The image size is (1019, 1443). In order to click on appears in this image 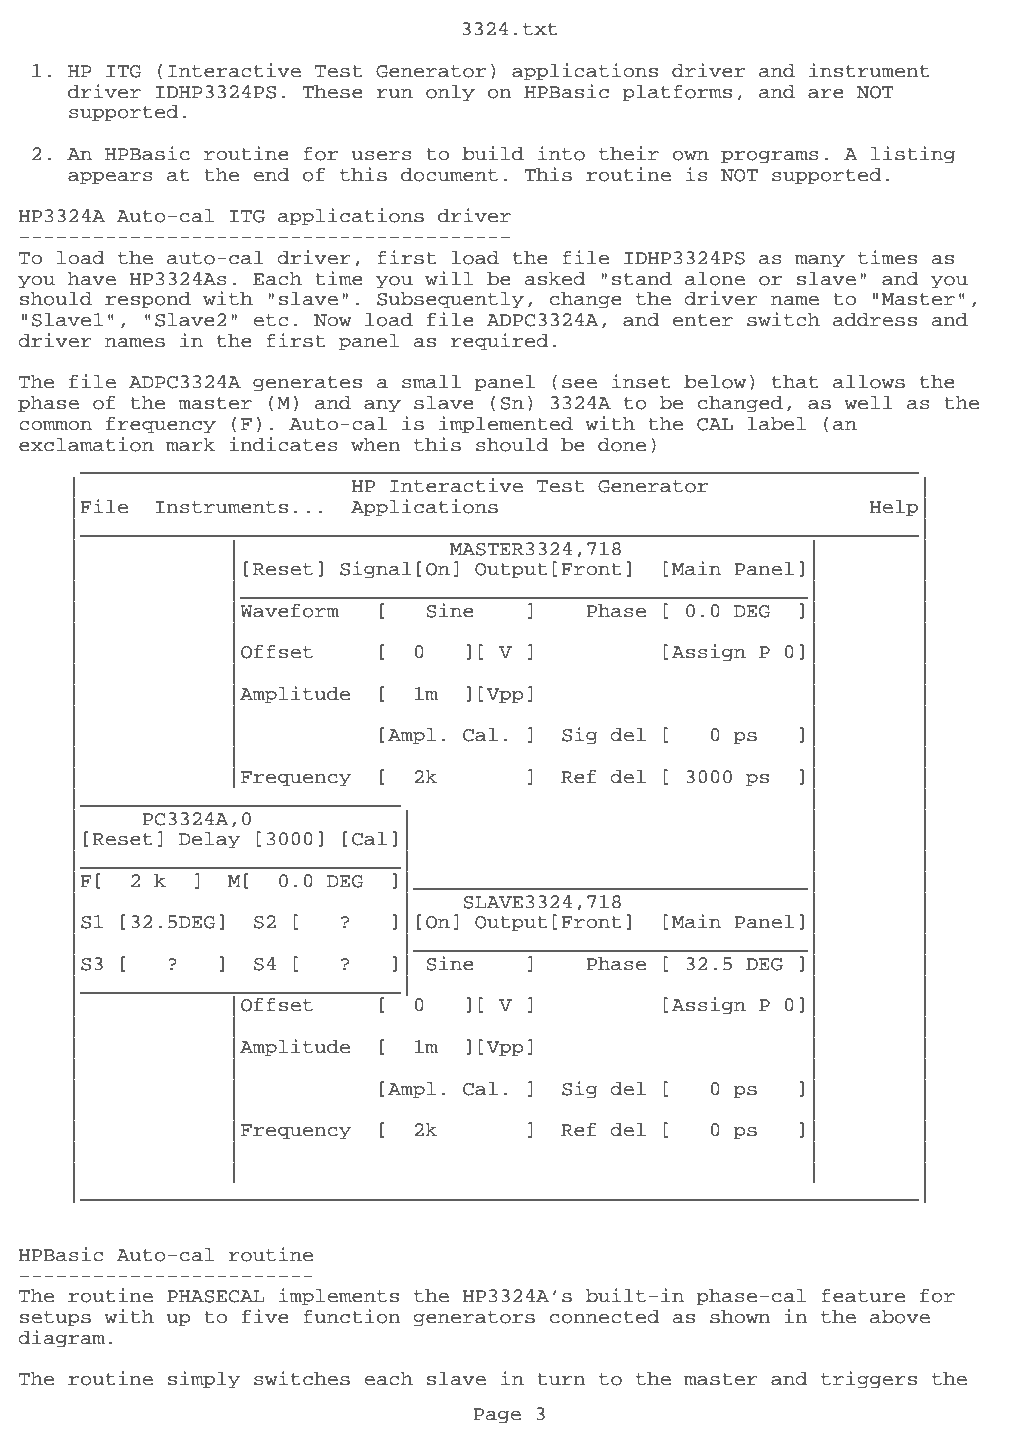, I will do `click(110, 178)`.
